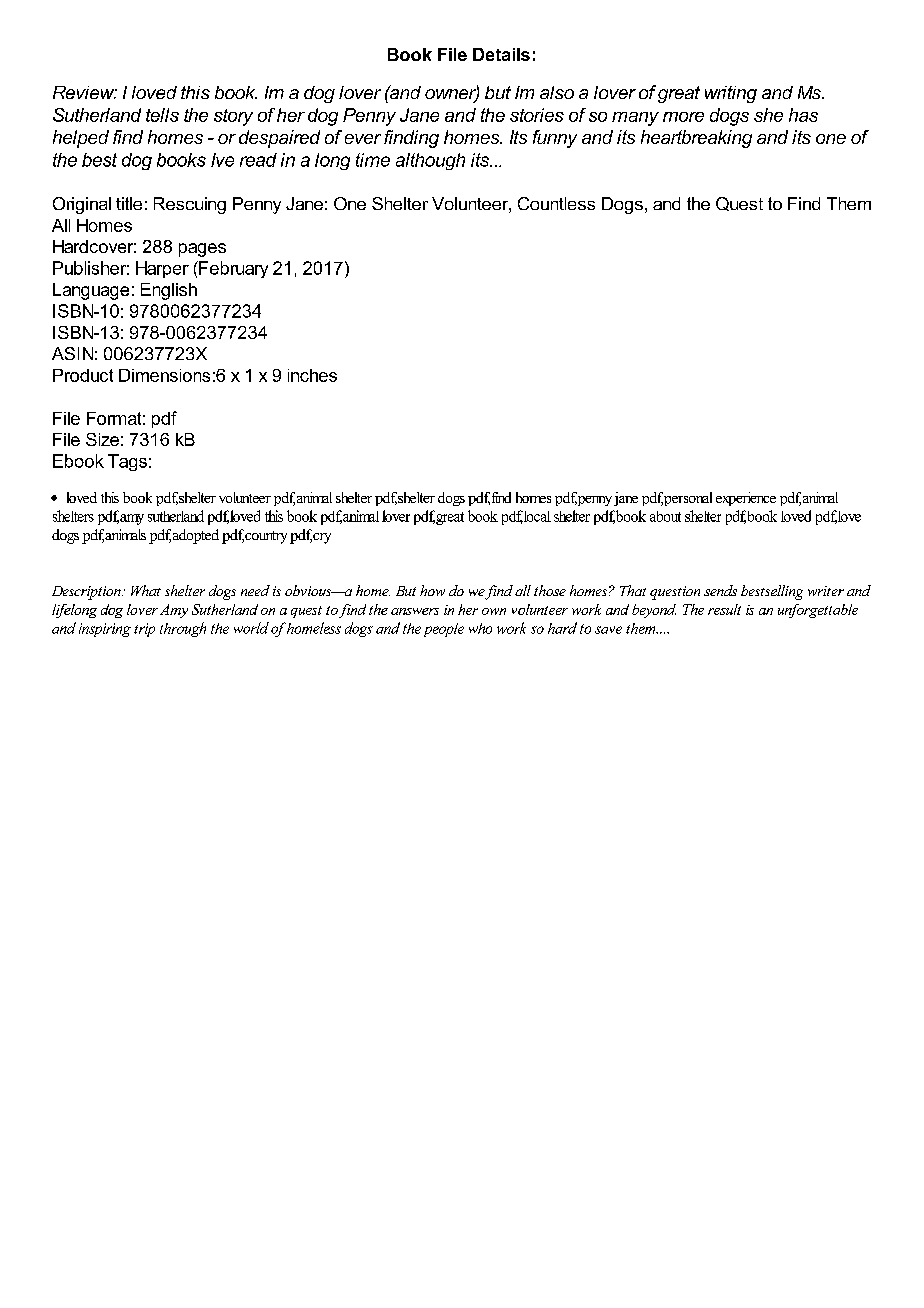  What do you see at coordinates (312, 375) in the screenshot?
I see `inches` at bounding box center [312, 375].
